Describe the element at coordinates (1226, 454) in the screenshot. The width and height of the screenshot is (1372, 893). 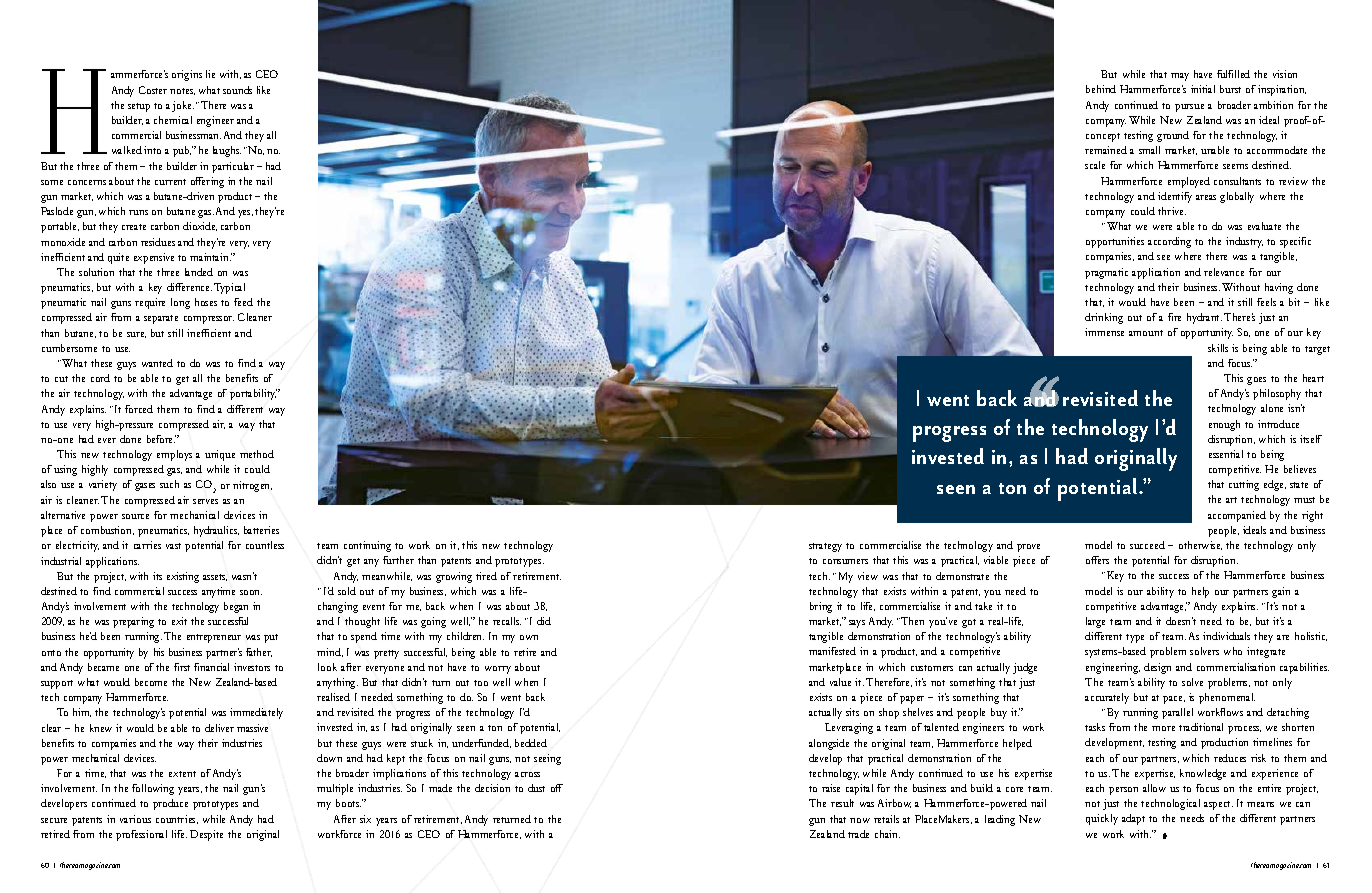
I see `essential` at that location.
